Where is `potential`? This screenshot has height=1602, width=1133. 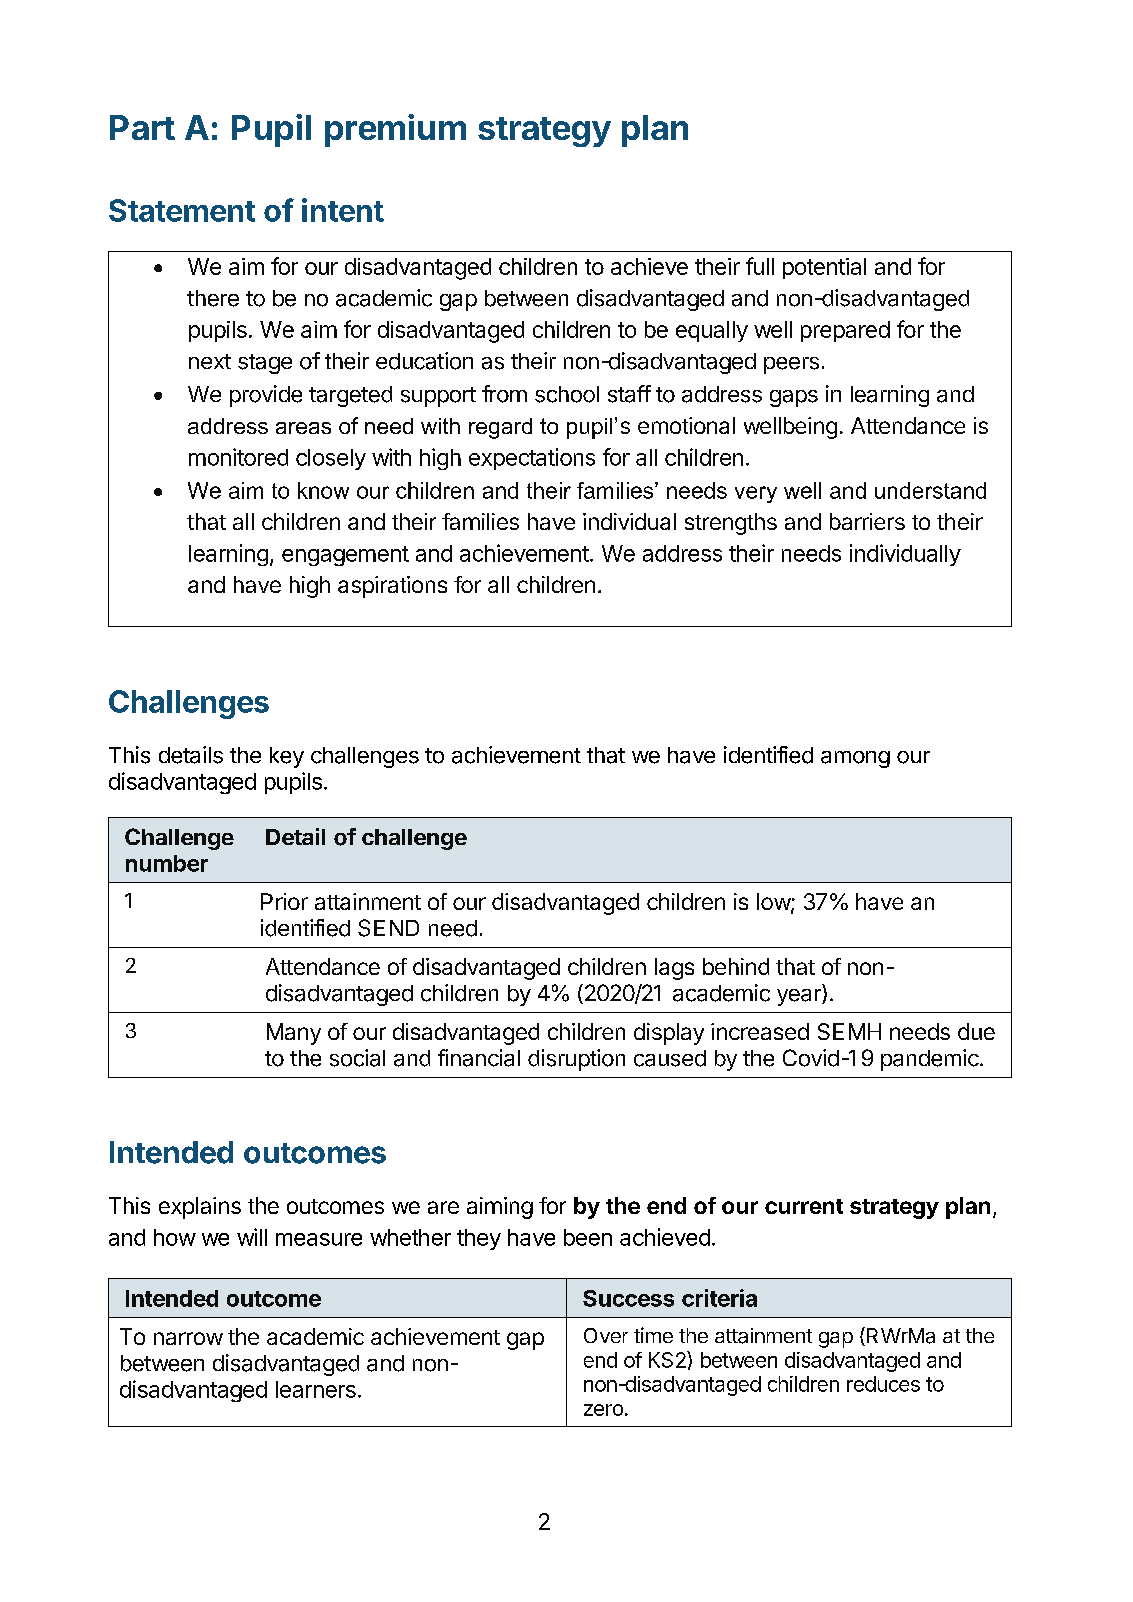 potential is located at coordinates (824, 268).
